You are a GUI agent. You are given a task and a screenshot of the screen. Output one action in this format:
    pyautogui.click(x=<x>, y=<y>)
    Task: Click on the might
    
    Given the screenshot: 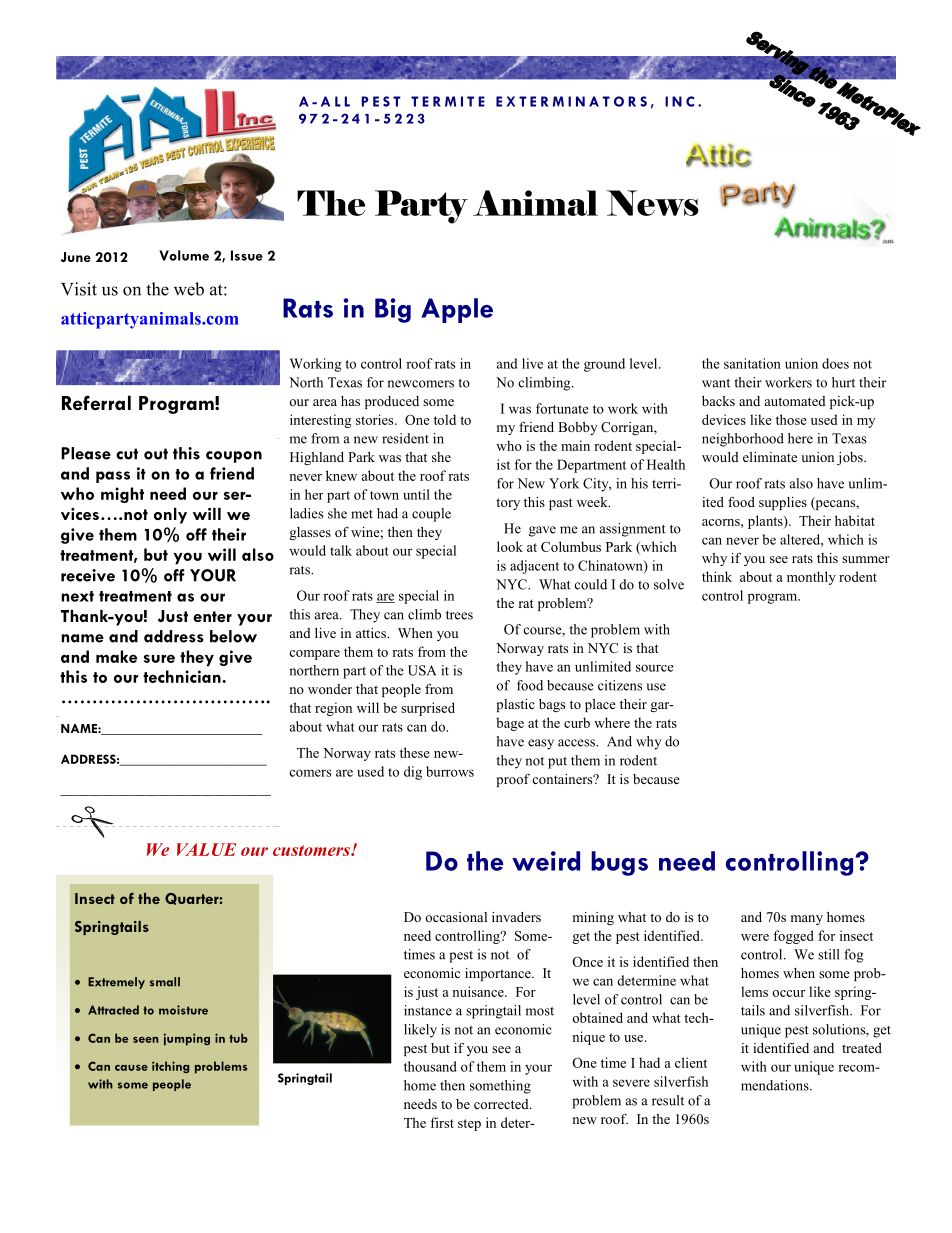 What is the action you would take?
    pyautogui.click(x=122, y=495)
